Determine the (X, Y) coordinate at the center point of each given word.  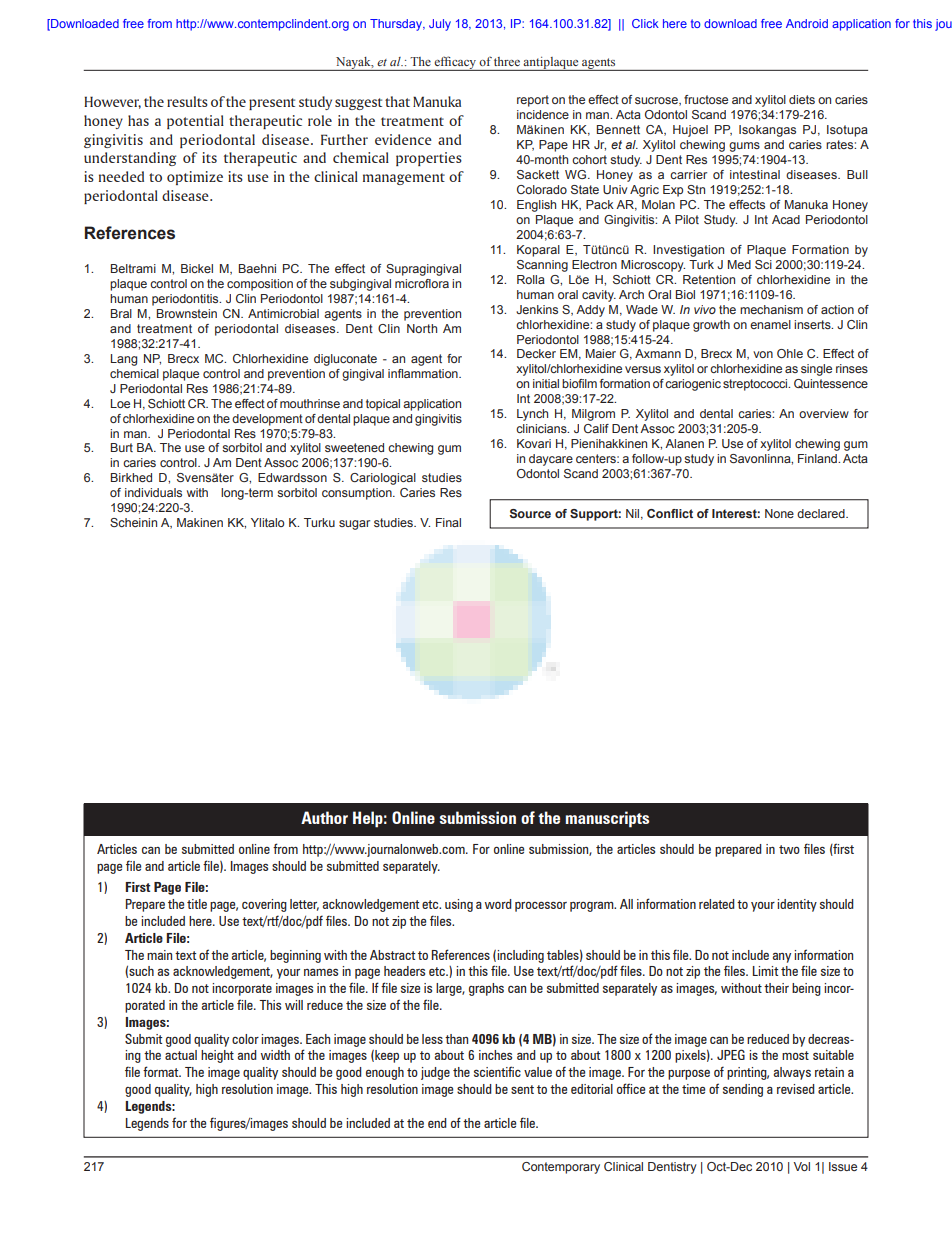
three (507, 61)
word (498, 904)
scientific (497, 1071)
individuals (153, 492)
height (217, 1056)
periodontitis (186, 300)
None (779, 513)
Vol (802, 1166)
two (789, 849)
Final (448, 522)
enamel (770, 324)
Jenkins (537, 309)
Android (807, 23)
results (187, 101)
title (197, 904)
